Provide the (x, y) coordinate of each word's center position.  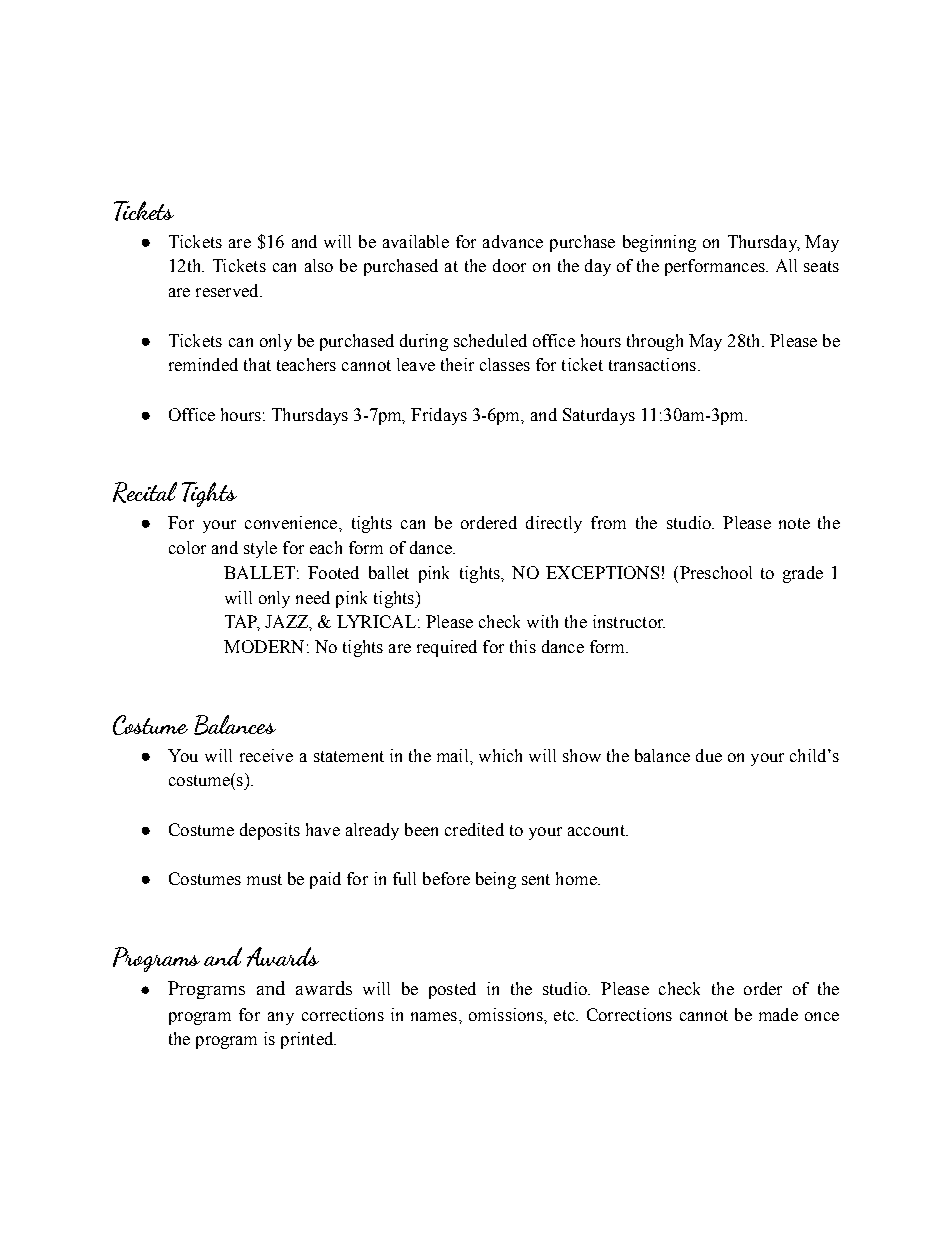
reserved (228, 290)
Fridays (439, 416)
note (794, 523)
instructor (629, 621)
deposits (270, 831)
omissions (507, 1014)
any (281, 1018)
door (509, 265)
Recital (145, 492)
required (447, 648)
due (709, 755)
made (778, 1014)
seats (821, 266)
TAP (242, 623)
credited (474, 829)
